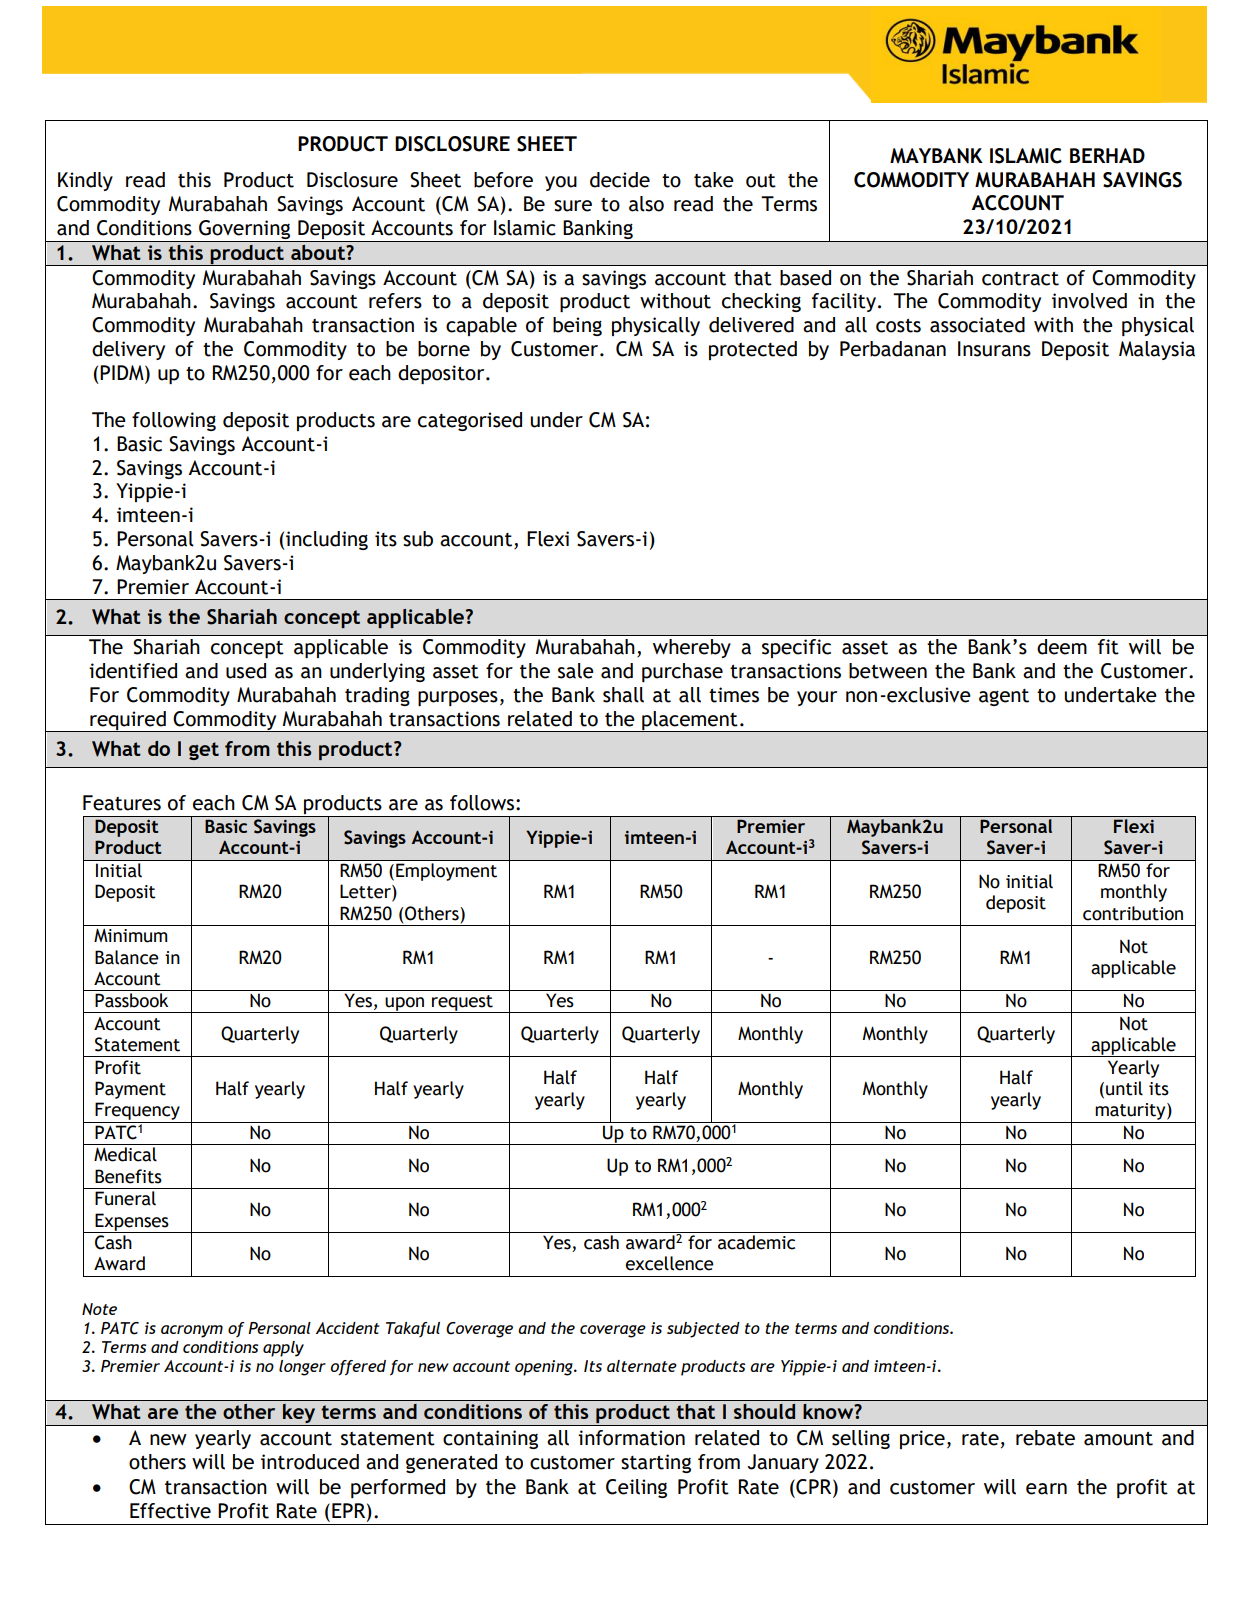 This image has width=1253, height=1622. What do you see at coordinates (1133, 913) in the image?
I see `contribution` at bounding box center [1133, 913].
